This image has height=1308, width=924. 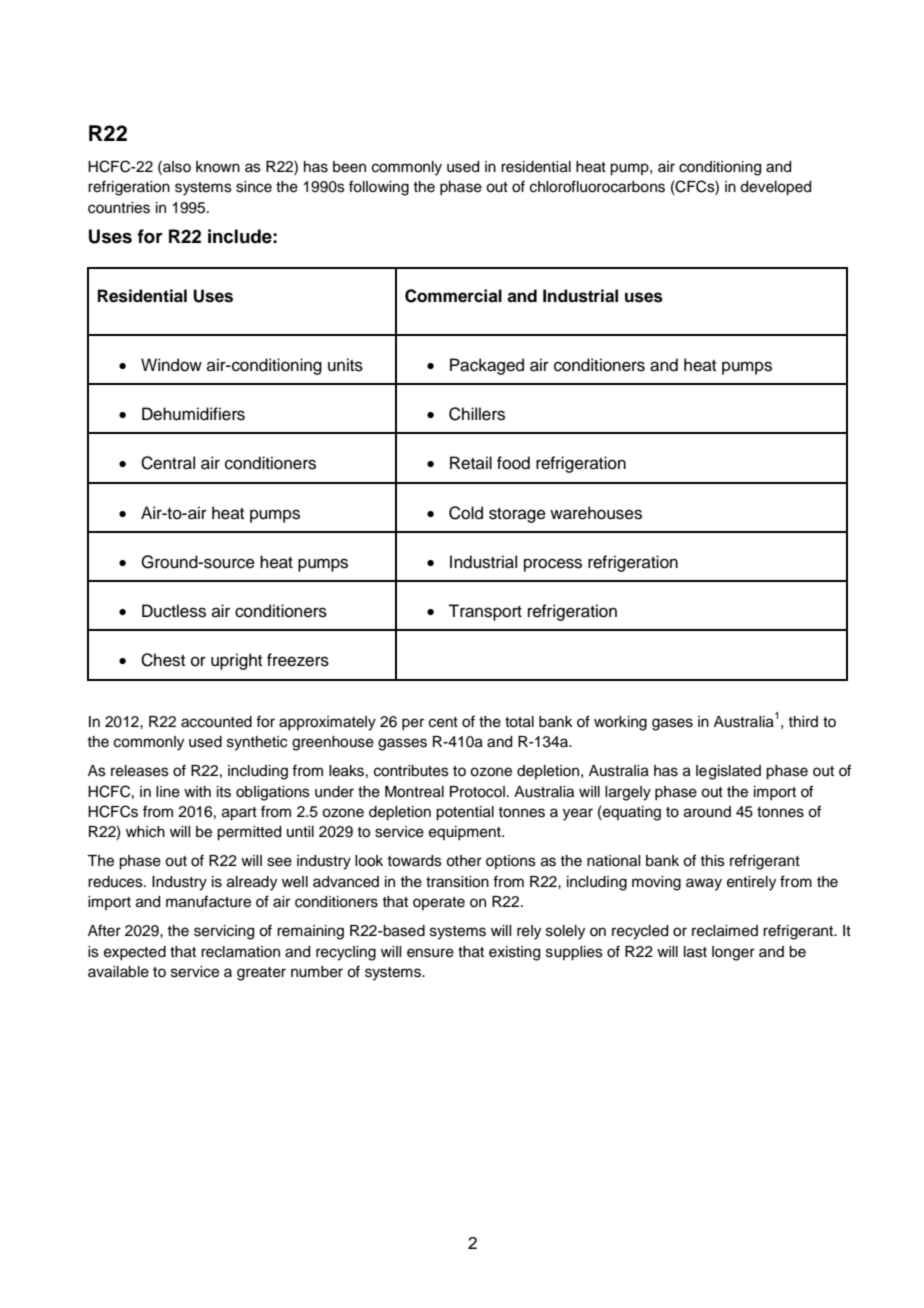 What do you see at coordinates (553, 565) in the image?
I see `process` at bounding box center [553, 565].
